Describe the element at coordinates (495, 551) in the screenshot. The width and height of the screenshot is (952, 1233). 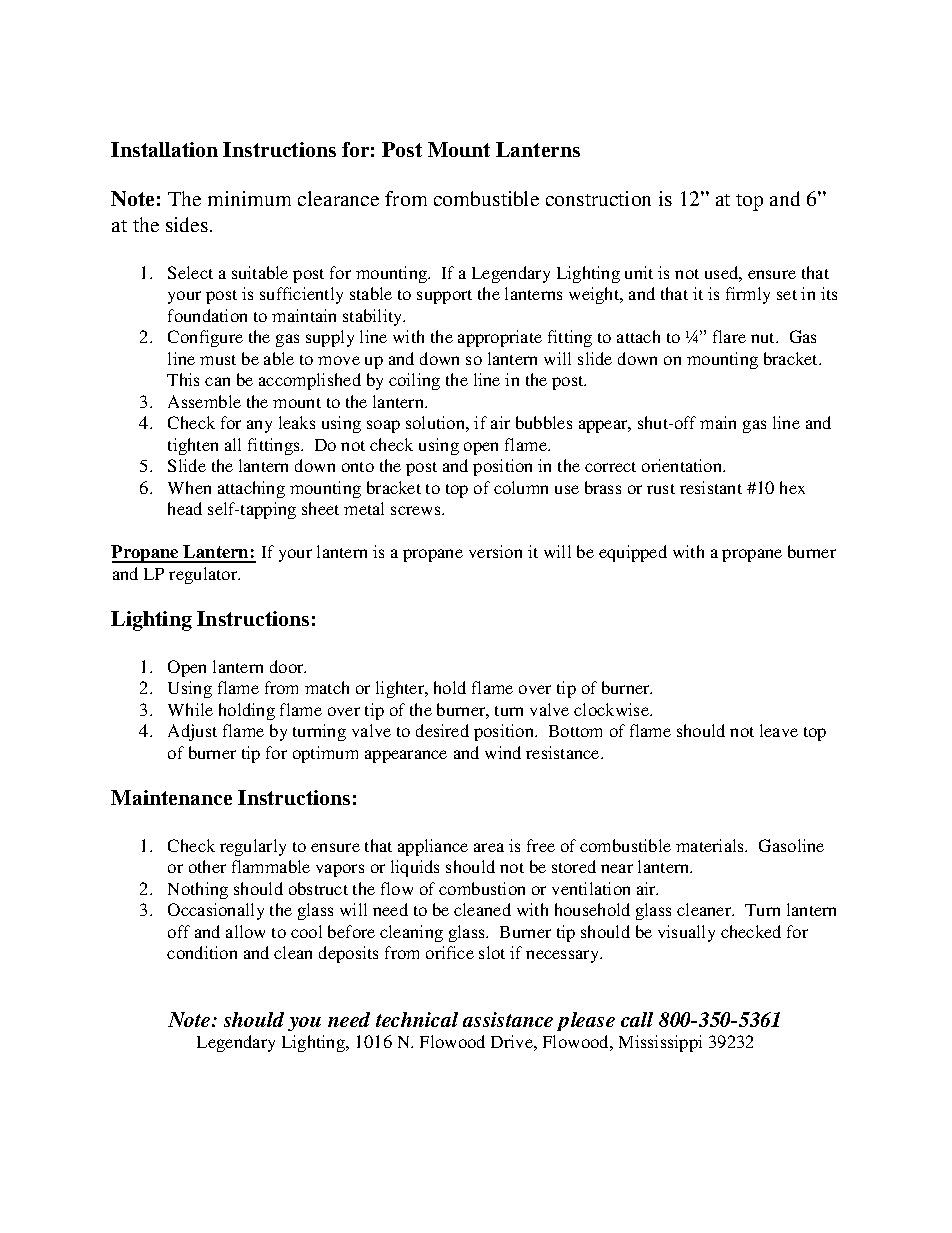
I see `version` at that location.
